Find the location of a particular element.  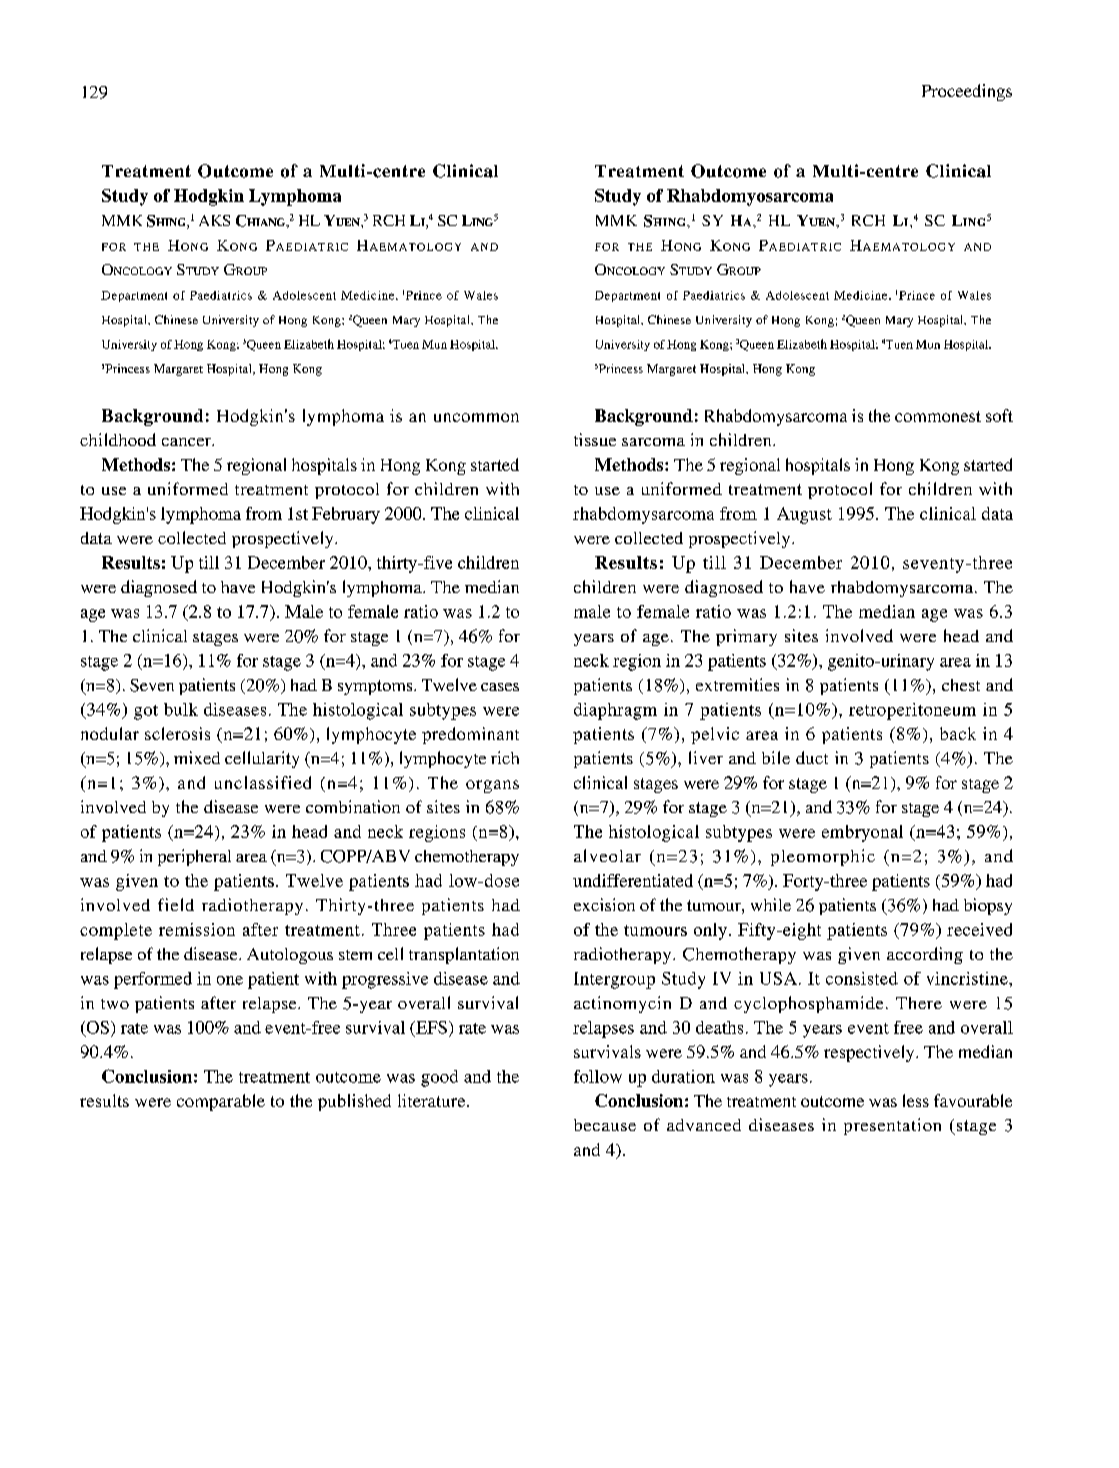

less is located at coordinates (916, 1100).
